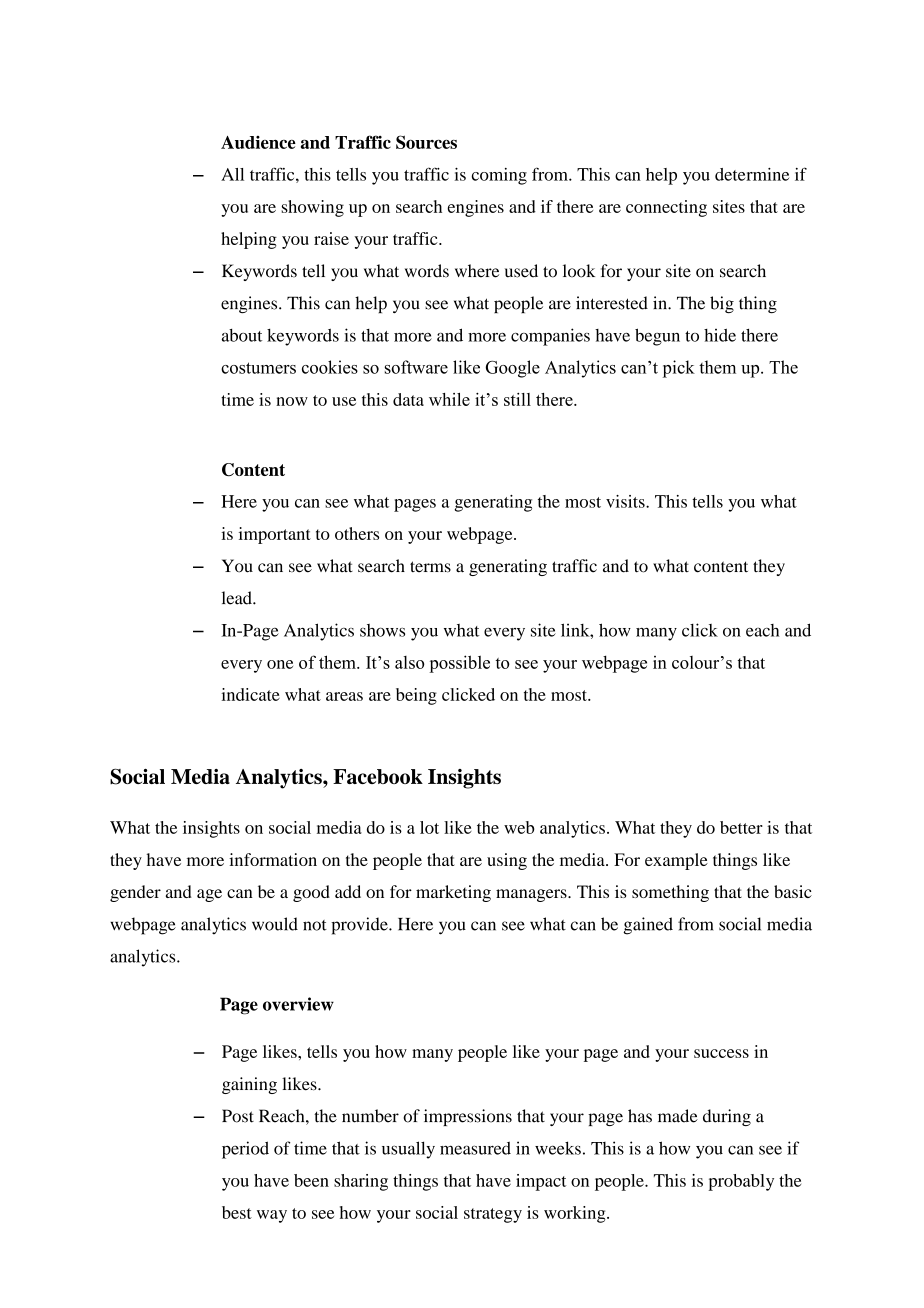 Image resolution: width=924 pixels, height=1308 pixels. I want to click on visits, so click(626, 501).
